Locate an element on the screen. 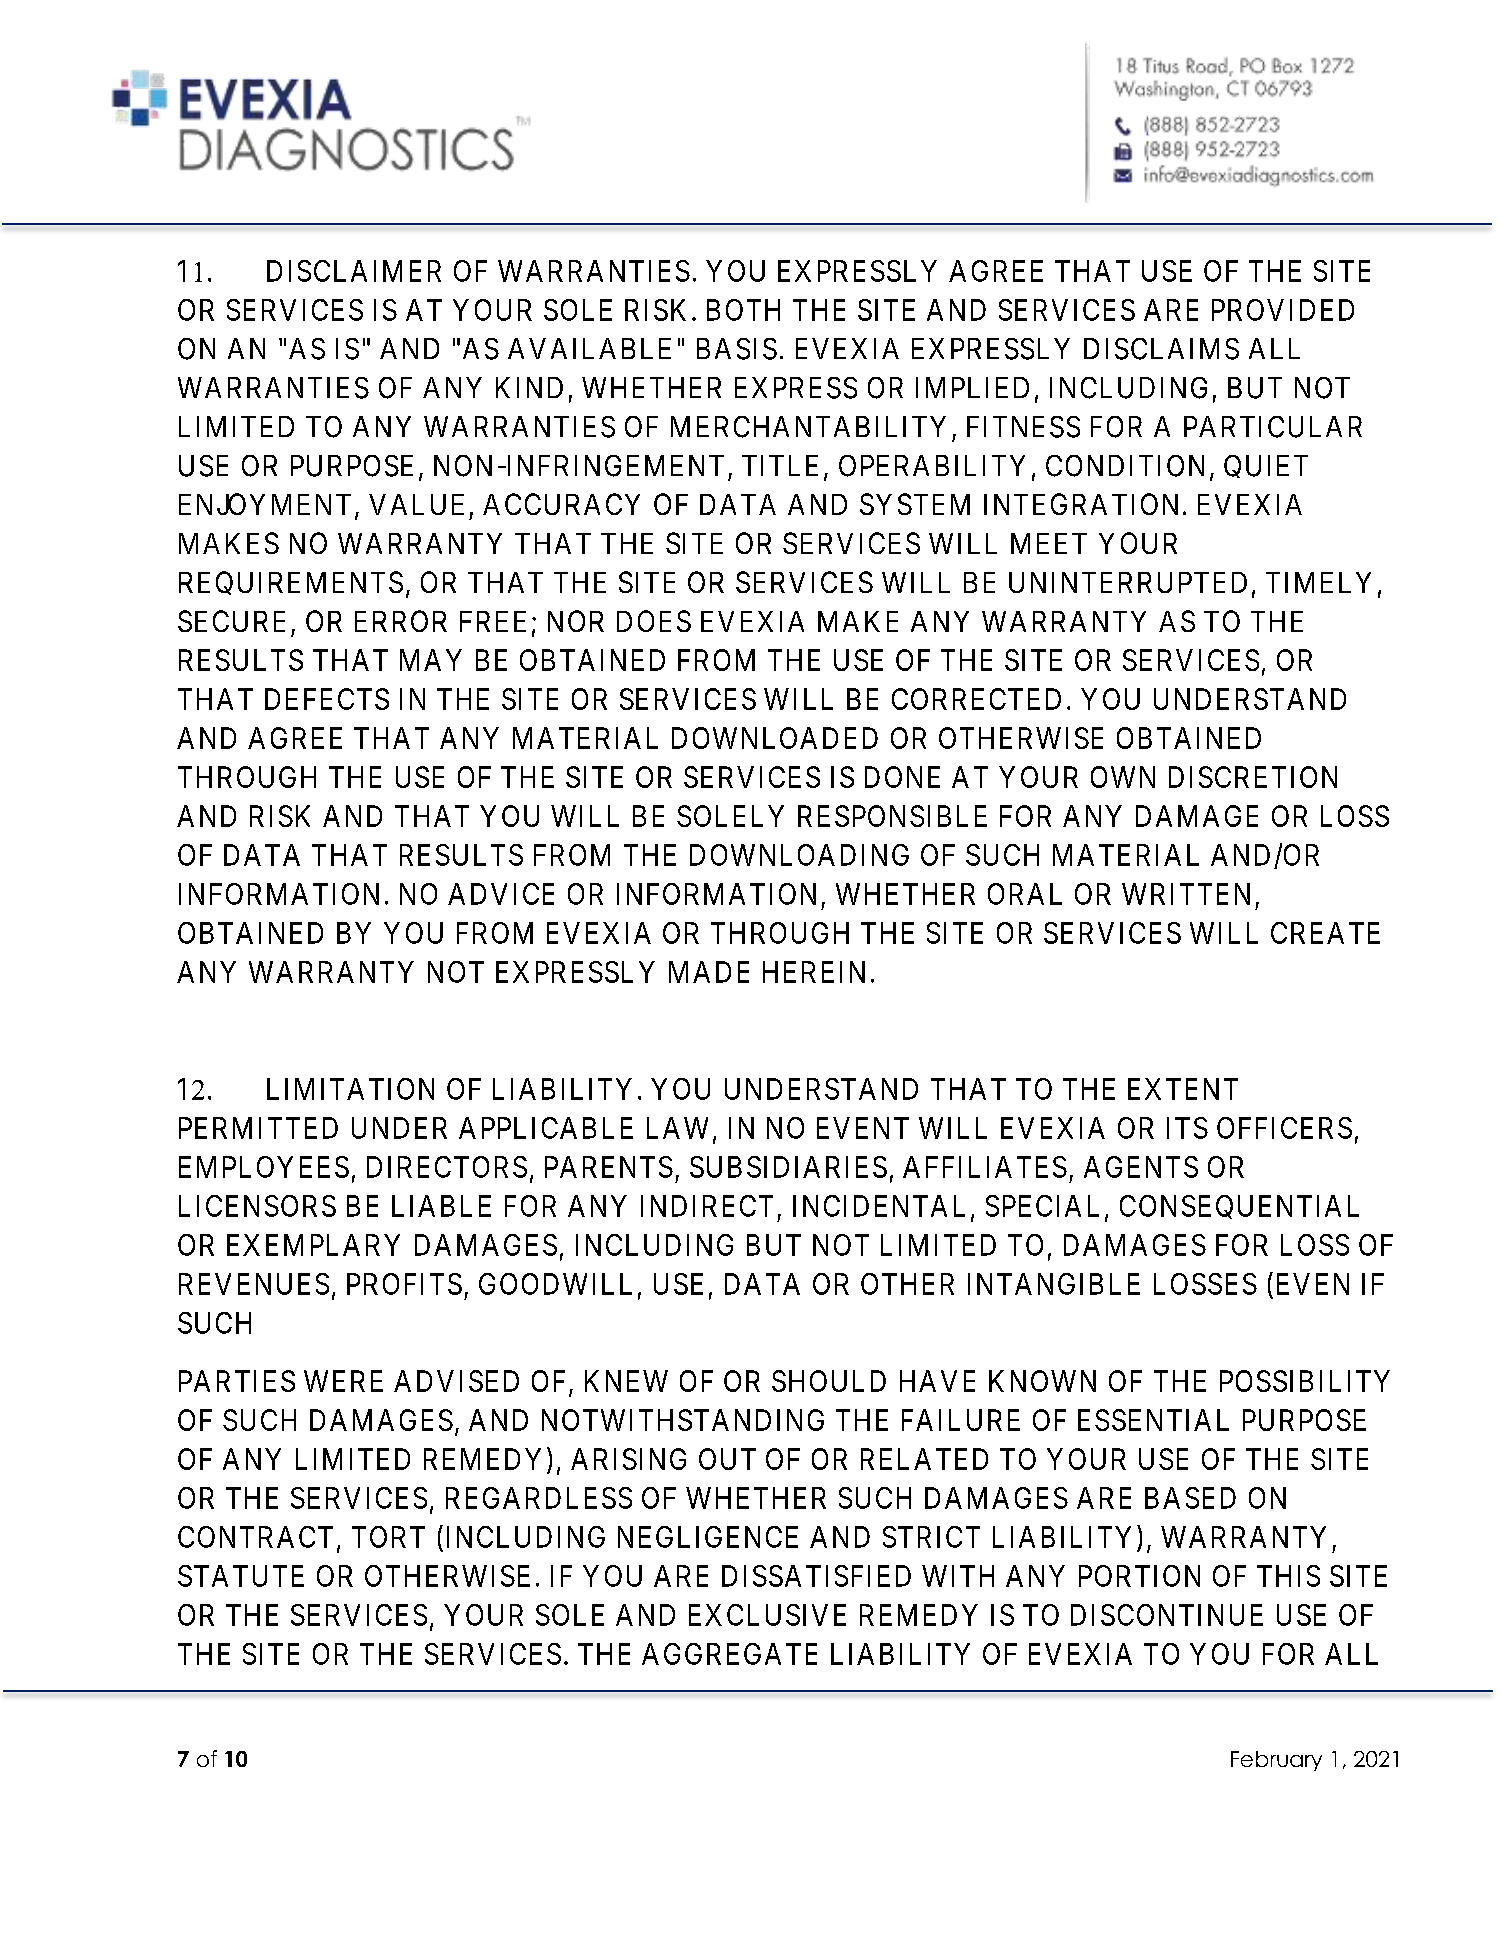 This screenshot has width=1501, height=1943. EXEMPLARY is located at coordinates (313, 1245).
